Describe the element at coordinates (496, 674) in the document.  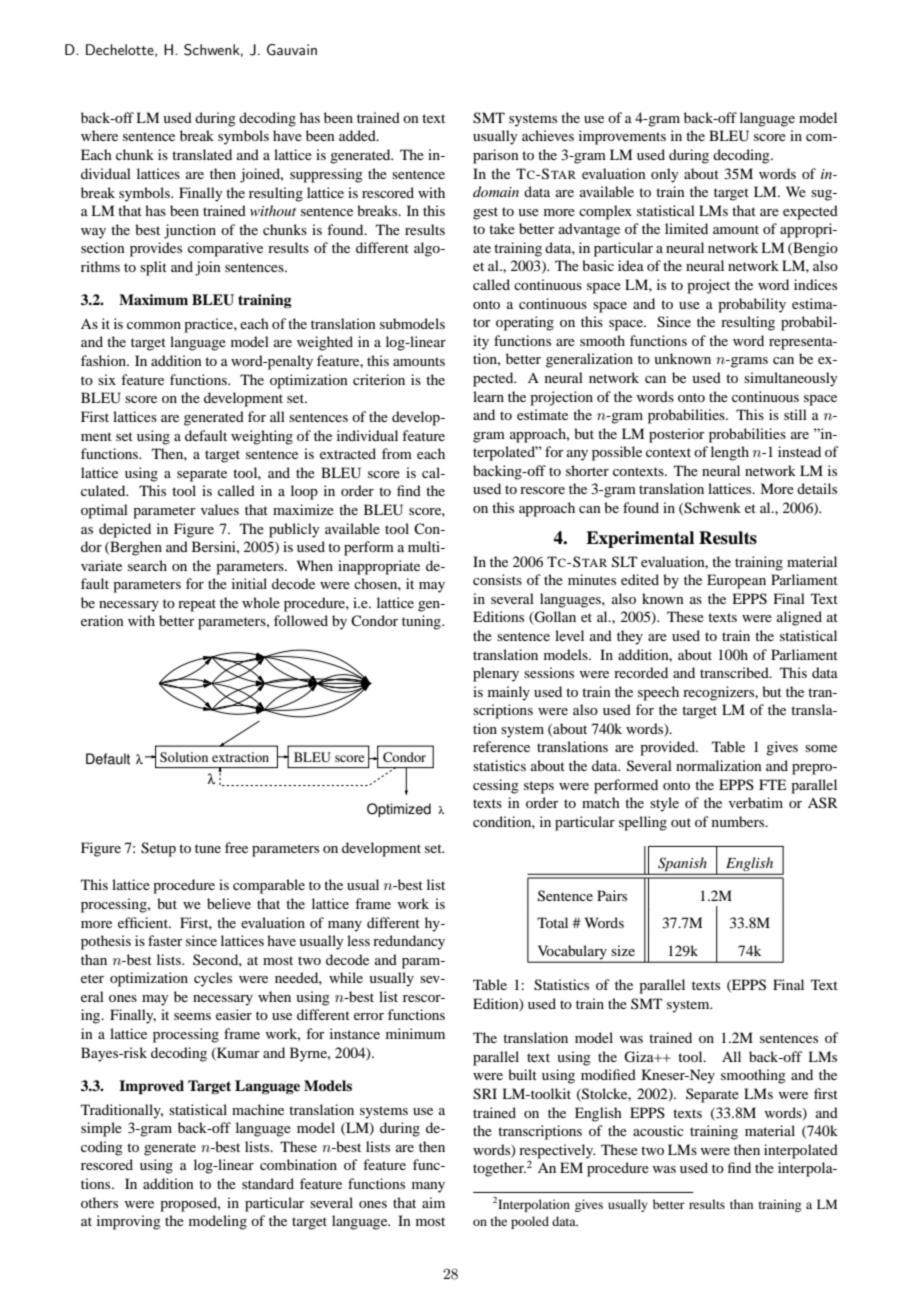
I see `plenary` at that location.
